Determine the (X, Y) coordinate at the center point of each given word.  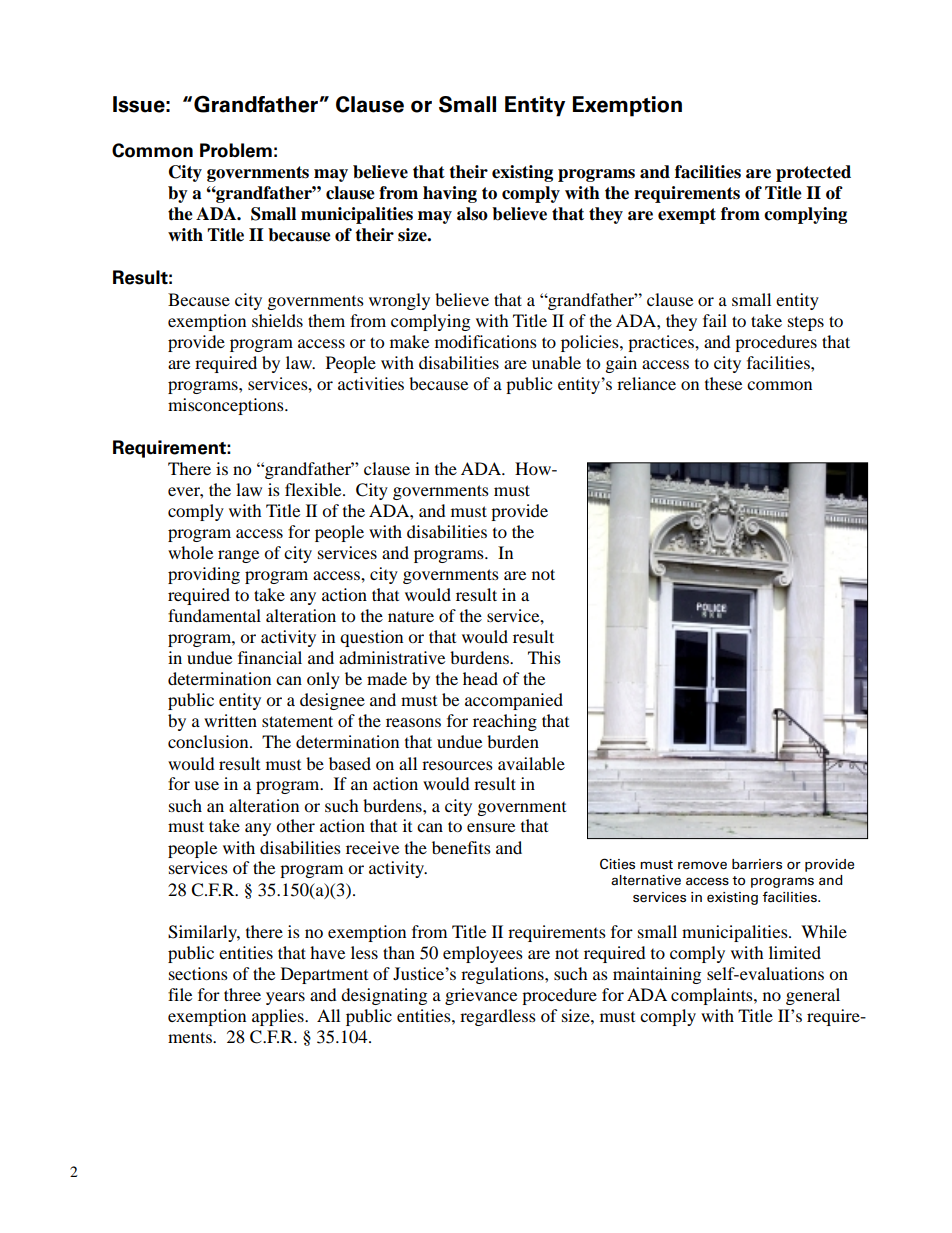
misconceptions (227, 406)
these (723, 383)
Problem (236, 150)
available (531, 763)
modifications (486, 341)
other (295, 825)
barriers (757, 864)
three (242, 994)
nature (411, 617)
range (238, 556)
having (450, 194)
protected (813, 173)
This (544, 657)
